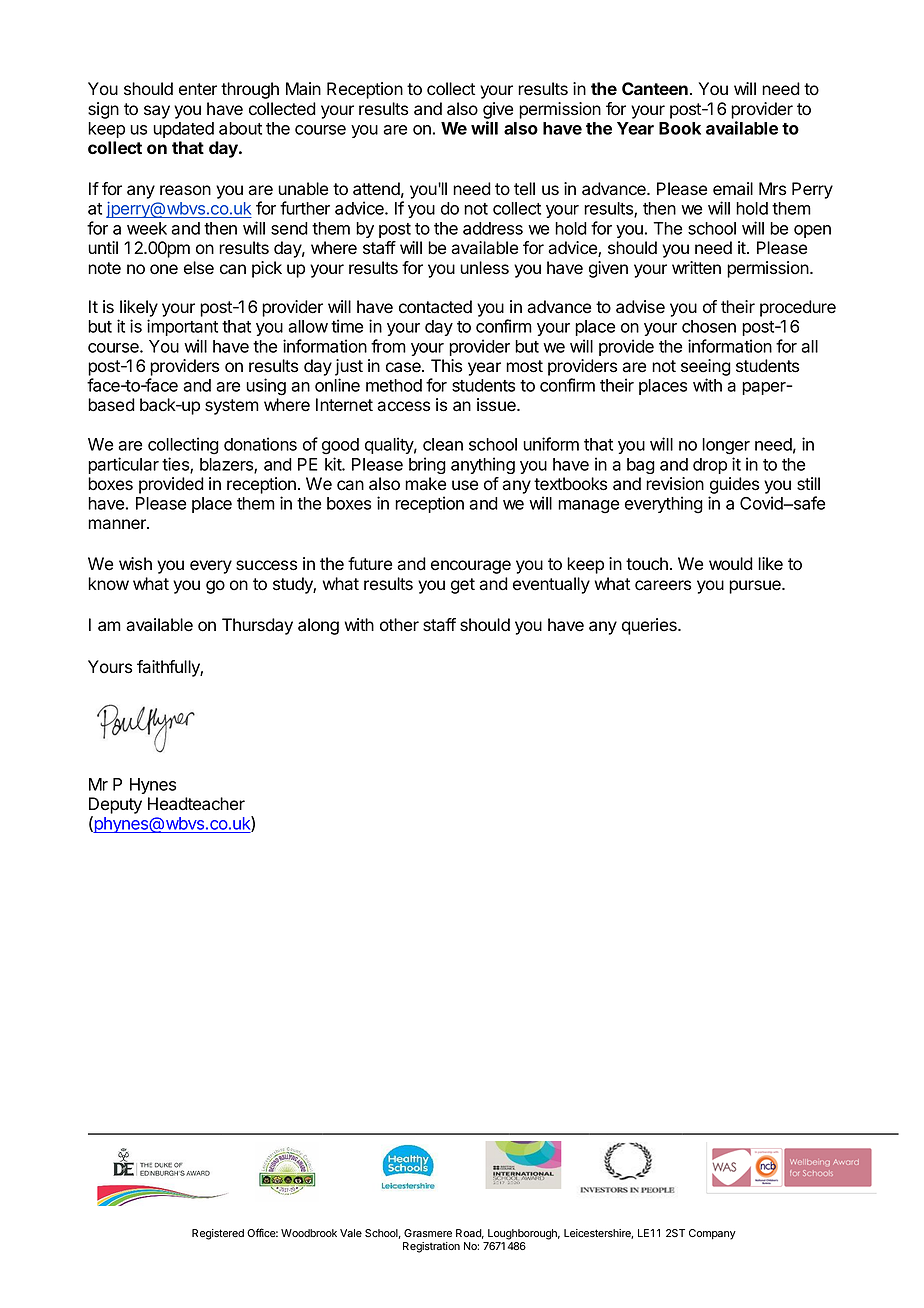 The width and height of the screenshot is (924, 1308). What do you see at coordinates (115, 807) in the screenshot?
I see `Deputy` at bounding box center [115, 807].
